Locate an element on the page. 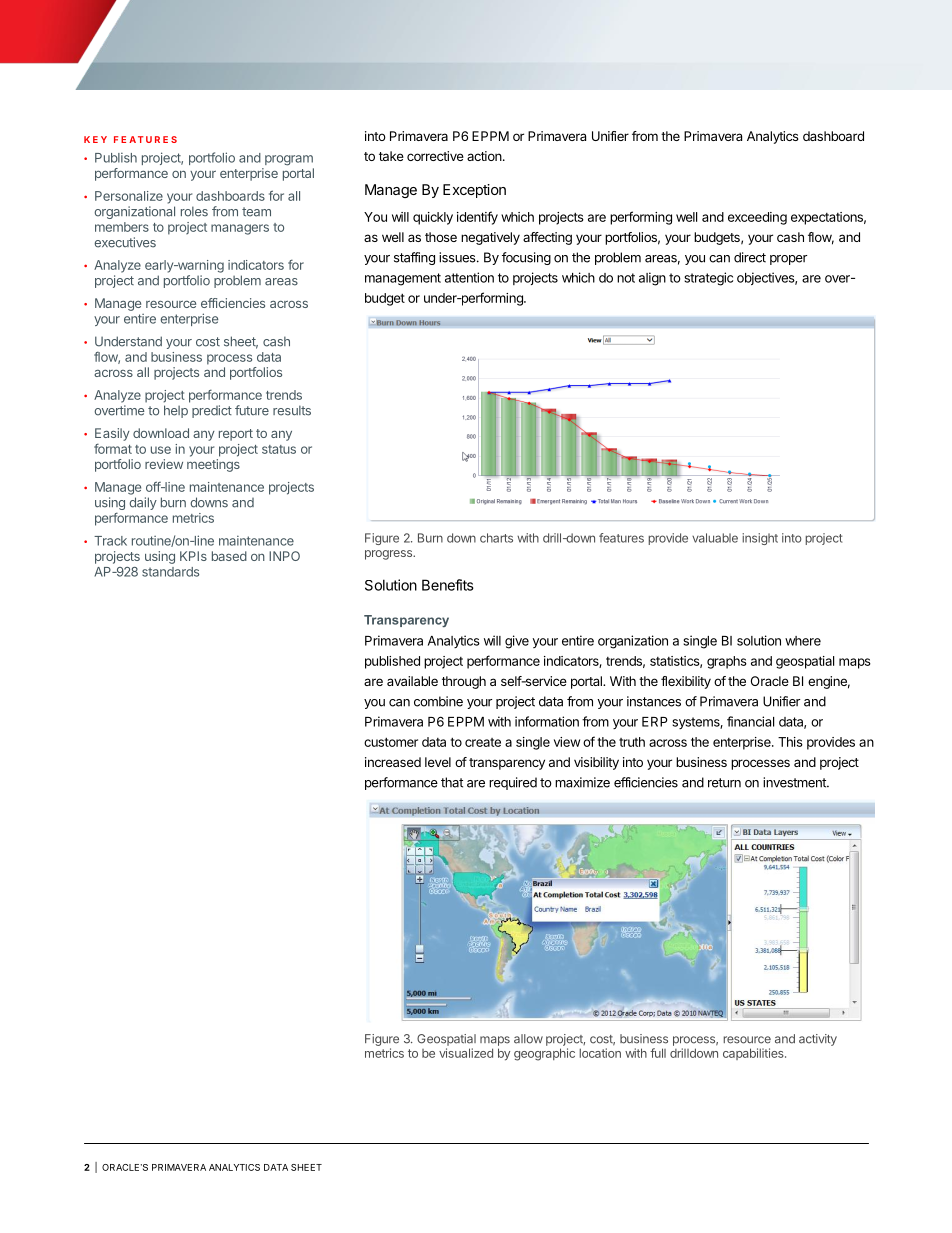 The width and height of the page is (952, 1233). Exception is located at coordinates (474, 191).
